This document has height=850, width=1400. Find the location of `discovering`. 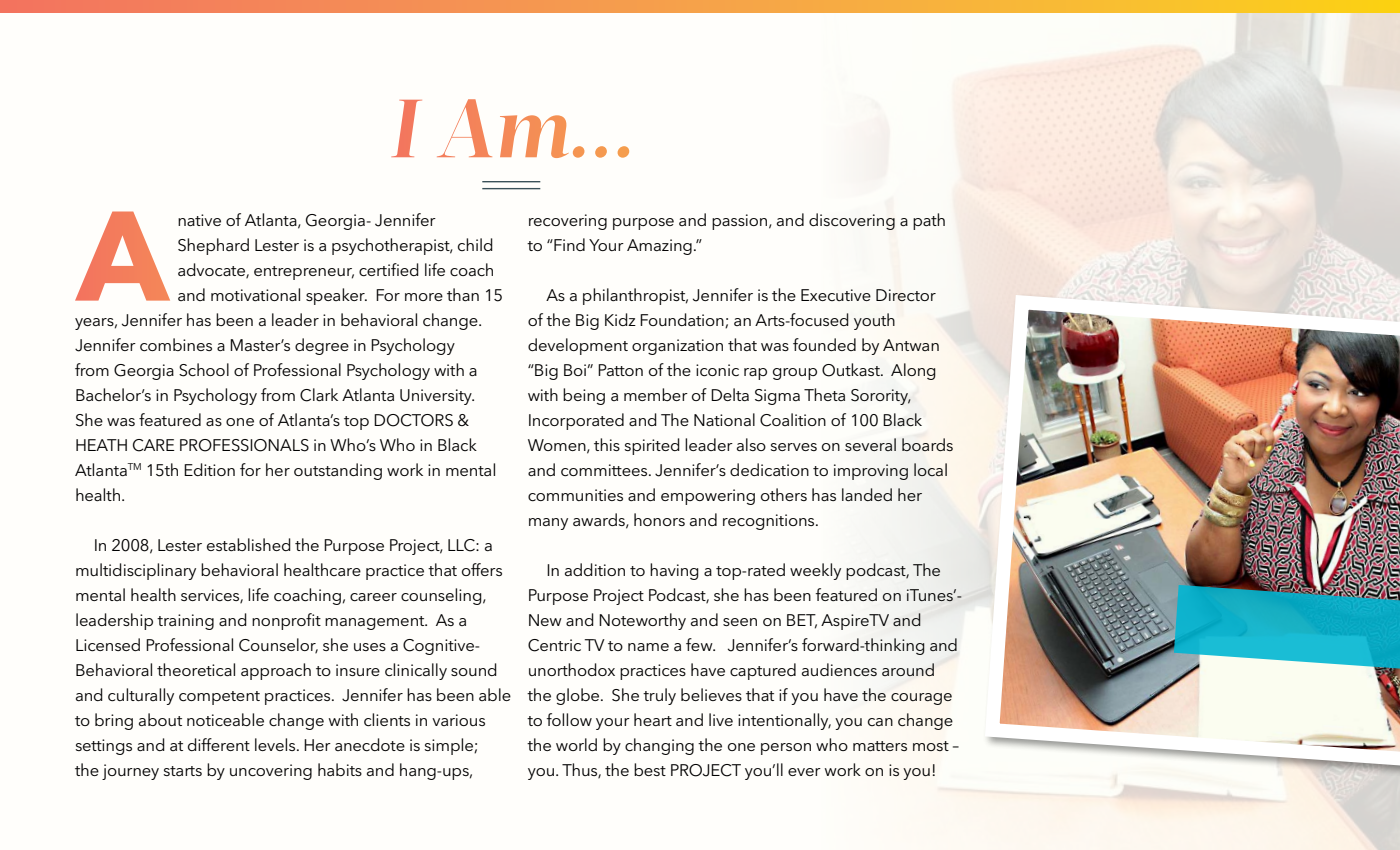

discovering is located at coordinates (852, 221).
